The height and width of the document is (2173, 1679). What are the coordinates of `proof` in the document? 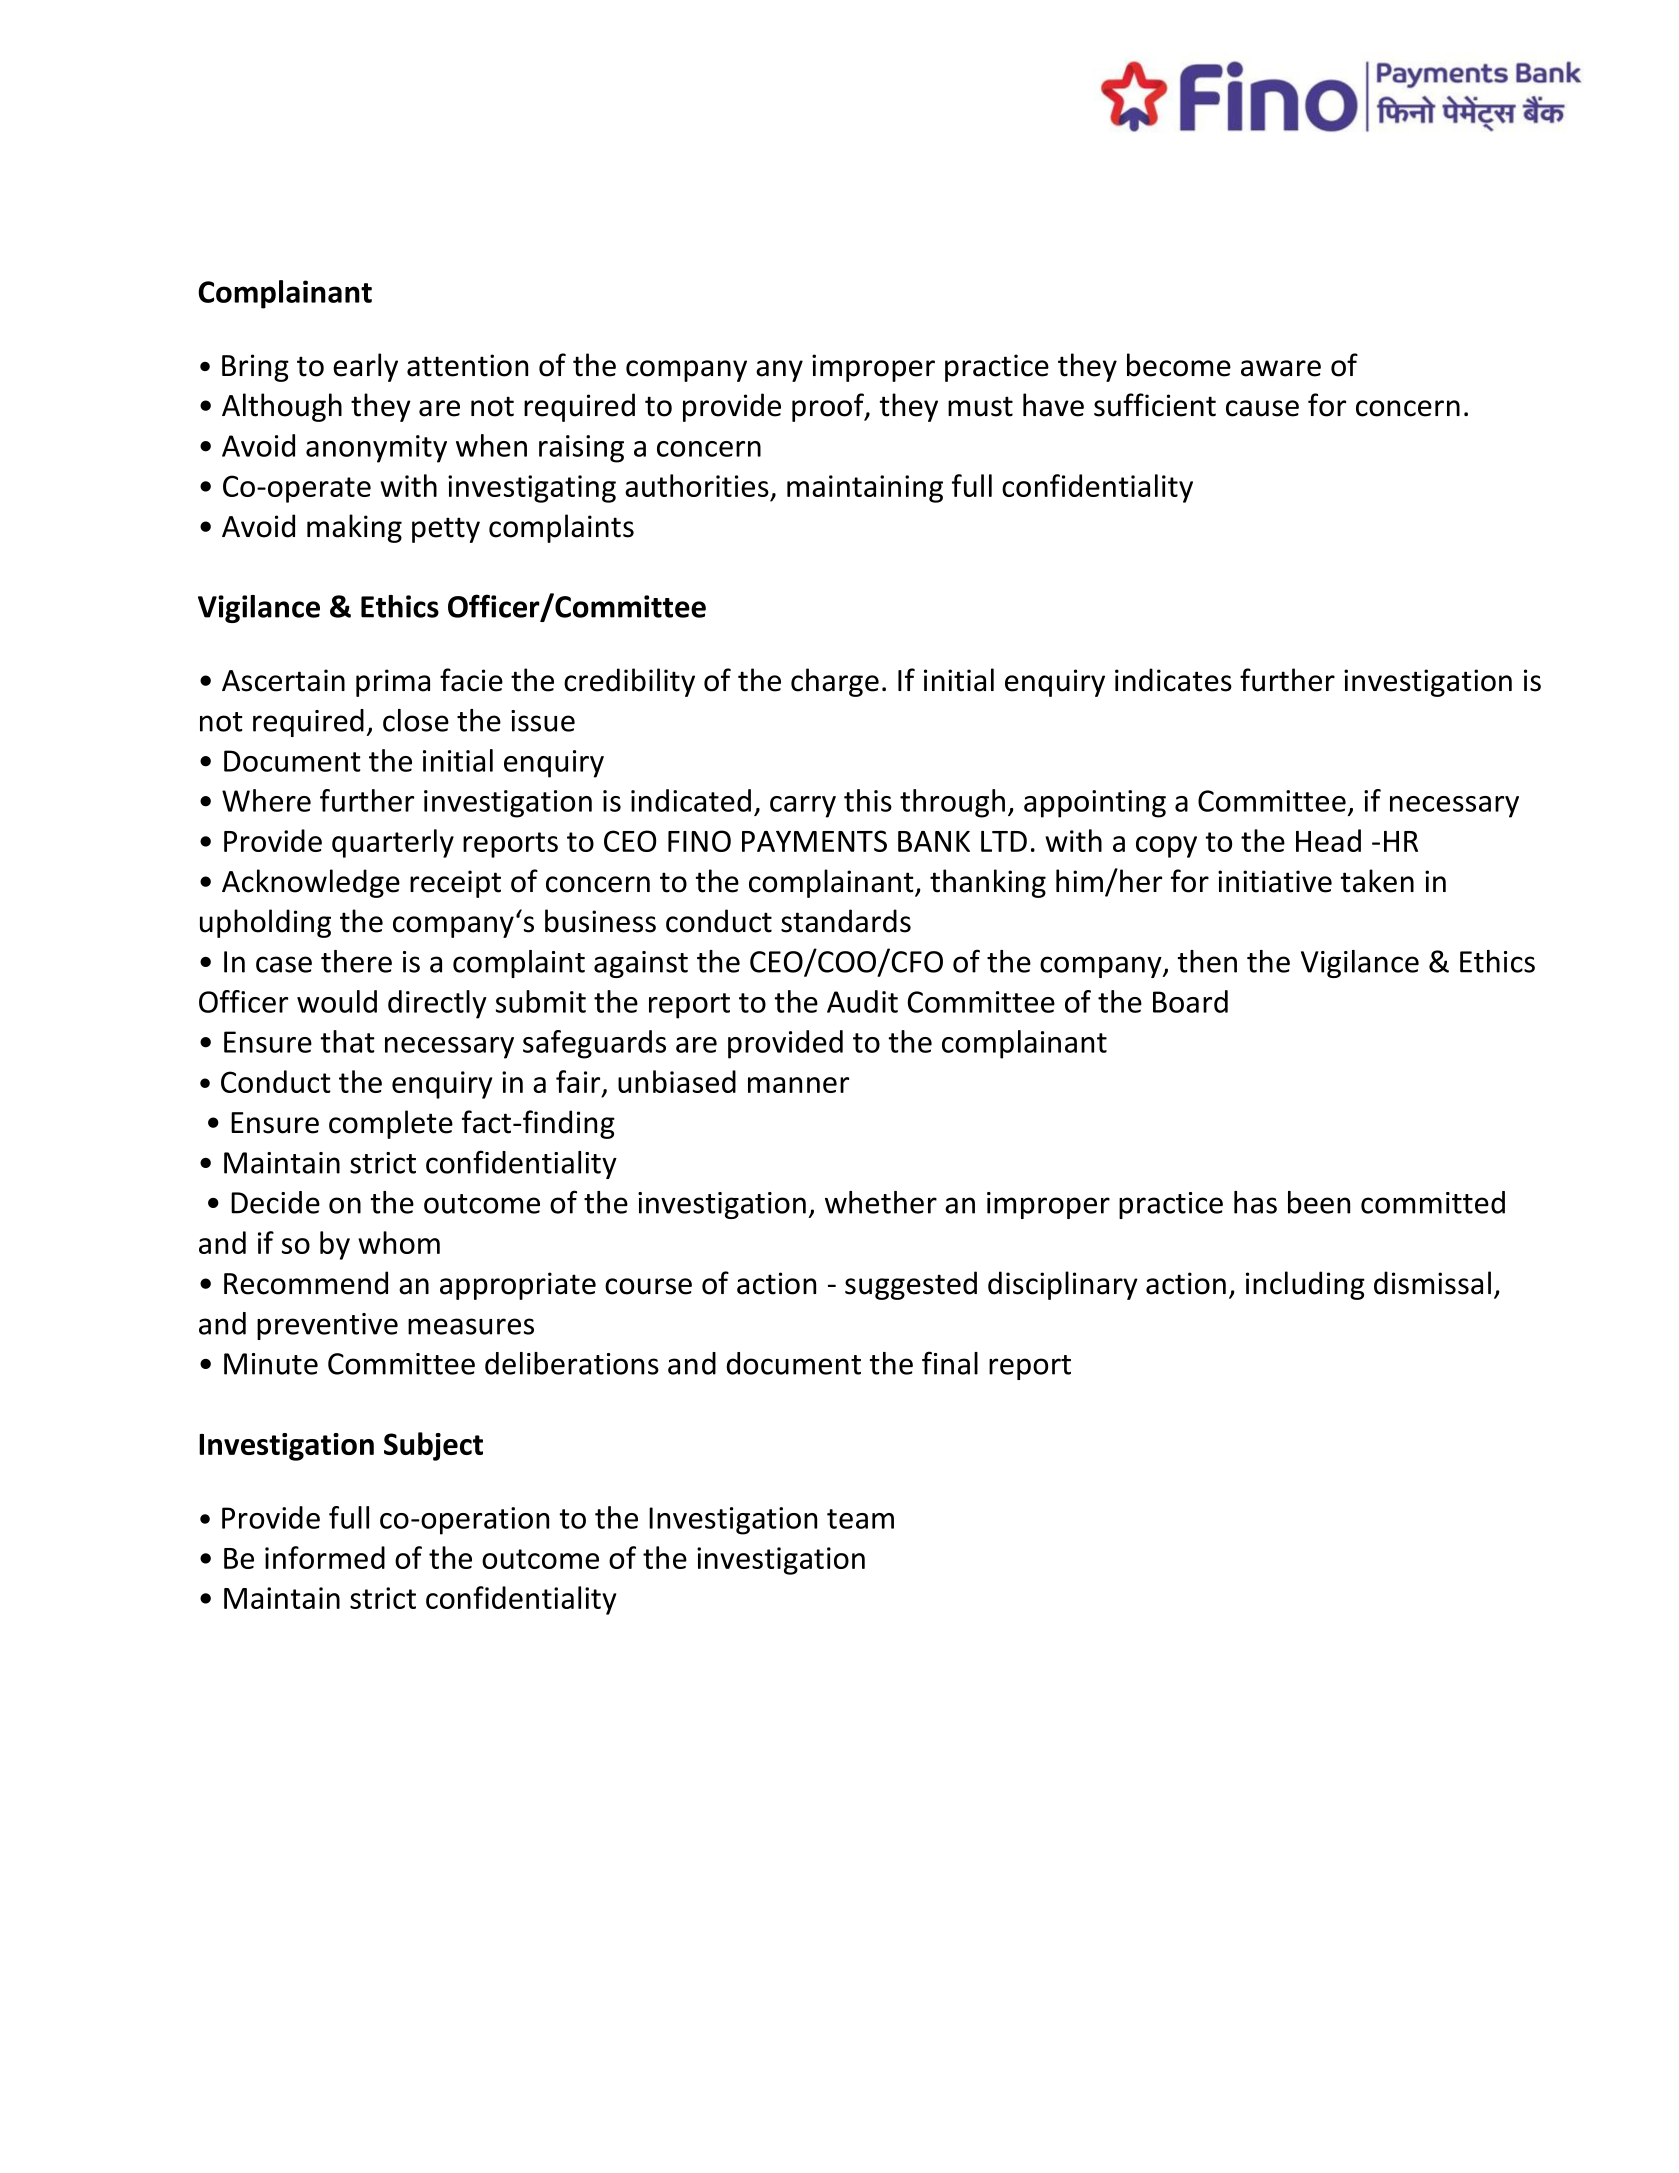 It's located at (829, 407).
